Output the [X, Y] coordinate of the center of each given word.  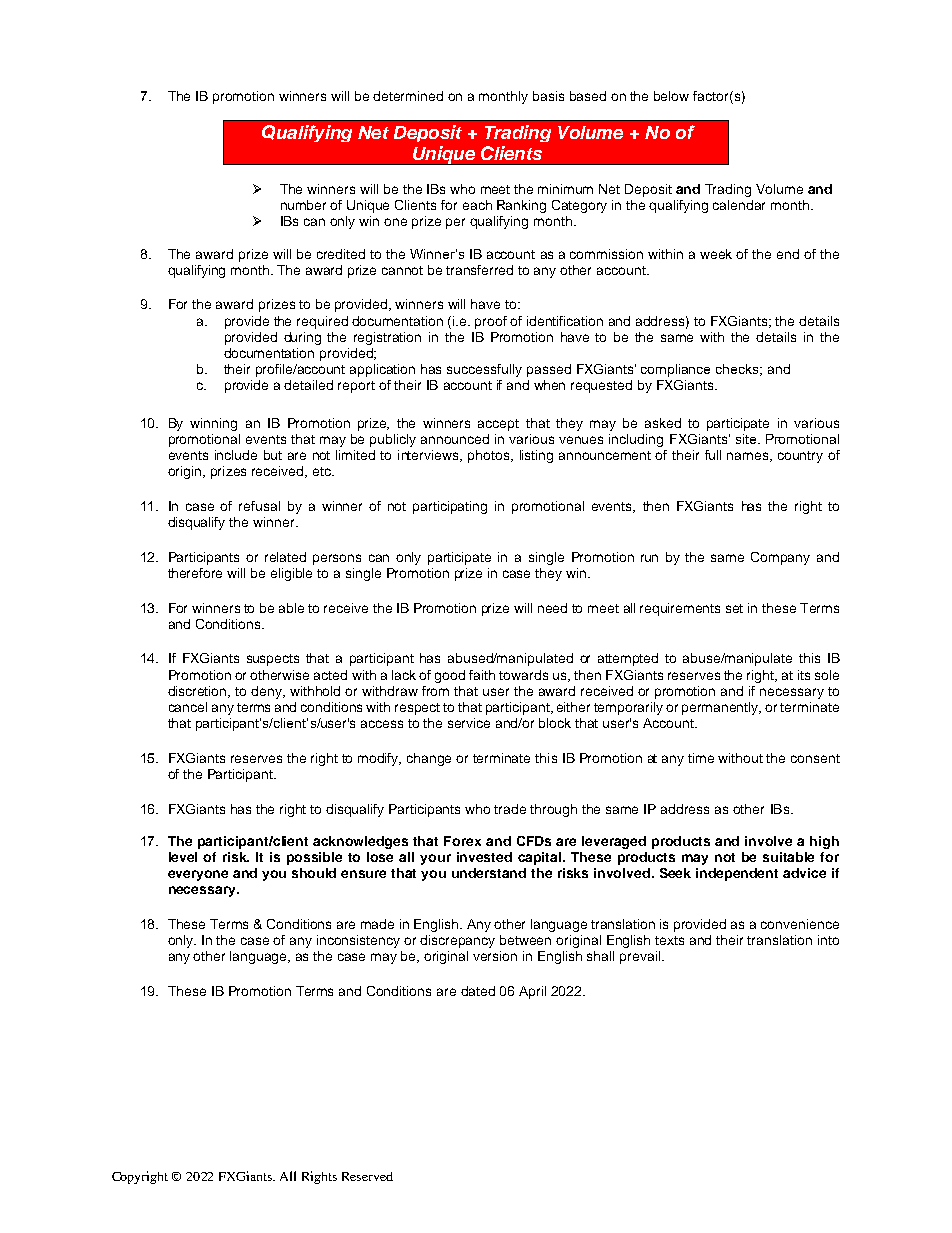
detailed [308, 385]
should [314, 873]
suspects [273, 660]
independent [737, 874]
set [734, 608]
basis [548, 96]
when [549, 385]
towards [523, 675]
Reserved [367, 1176]
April [532, 992]
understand [489, 873]
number [303, 205]
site [747, 439]
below [671, 96]
